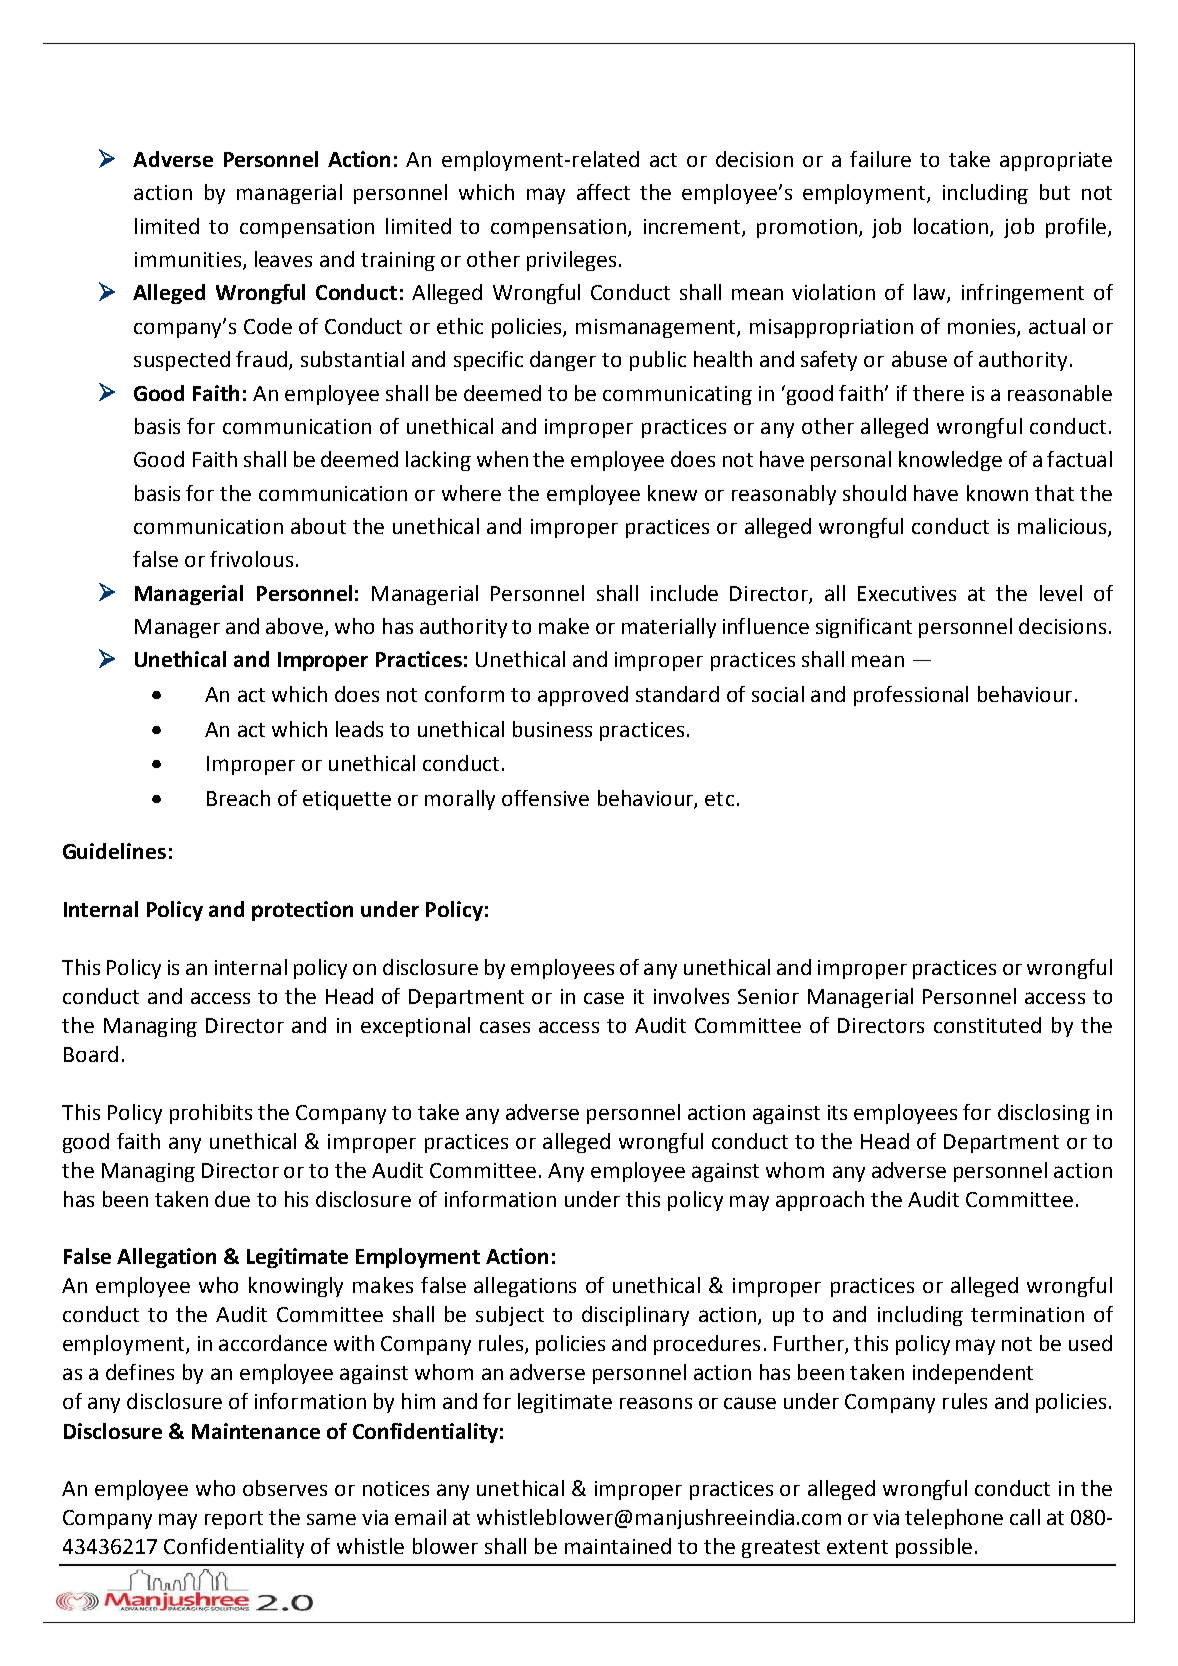 The image size is (1178, 1666). Describe the element at coordinates (603, 192) in the screenshot. I see `affect` at that location.
